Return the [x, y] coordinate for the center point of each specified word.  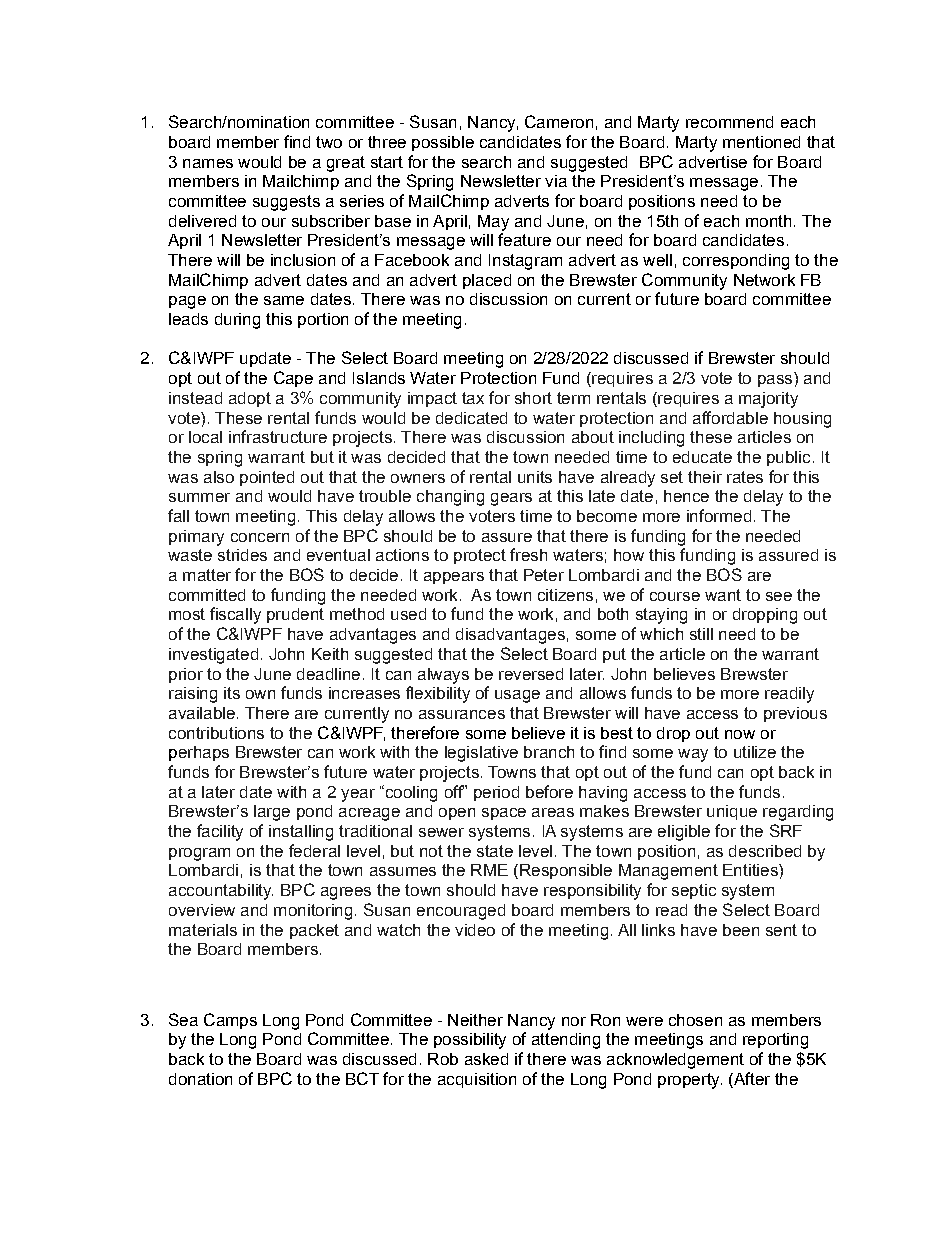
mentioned [761, 142]
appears [454, 578]
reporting [775, 1041]
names [208, 163]
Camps [230, 1021]
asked [486, 1059]
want [723, 595]
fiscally [235, 615]
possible [443, 143]
